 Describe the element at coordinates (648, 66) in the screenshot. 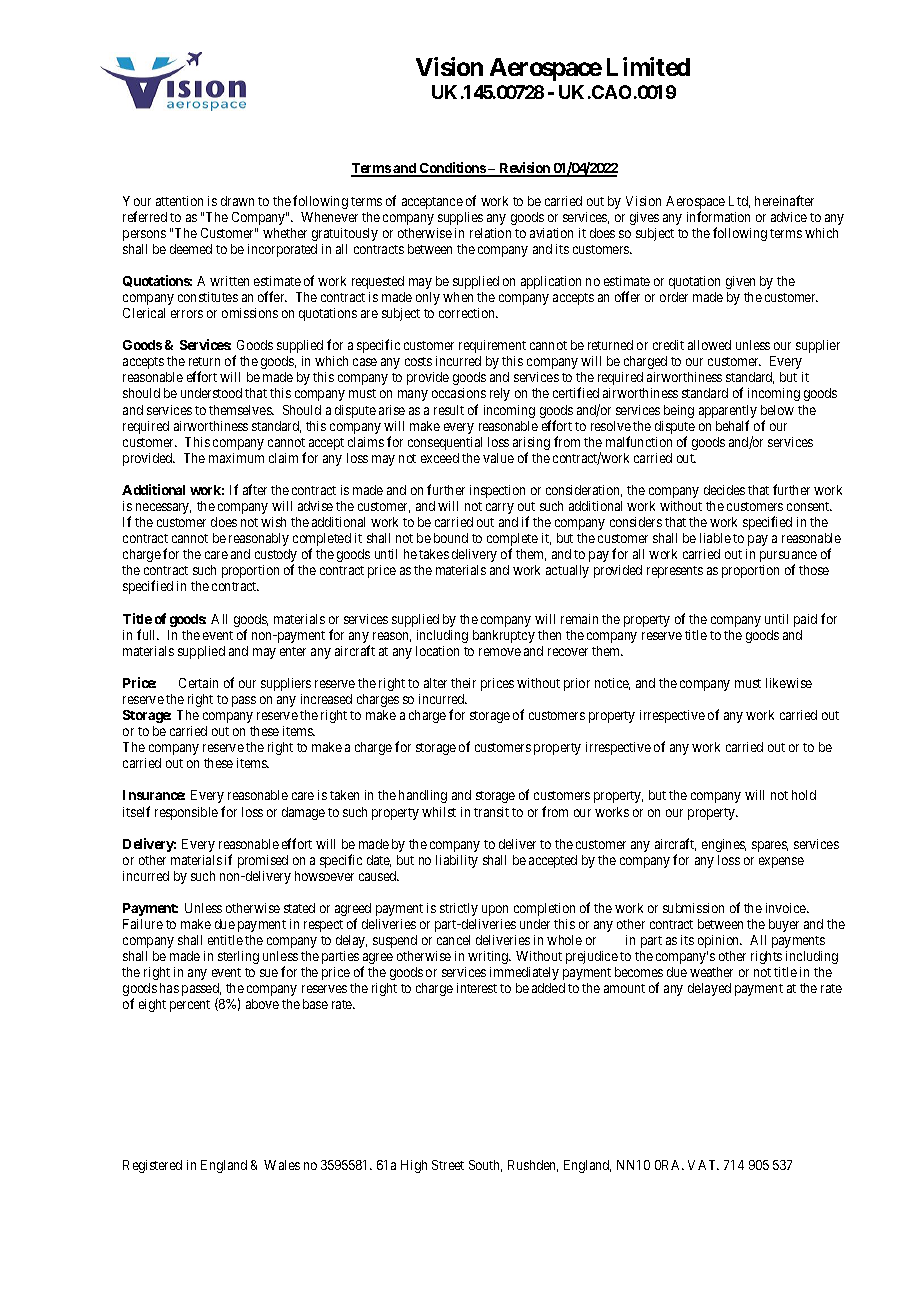

I see `Limited` at that location.
